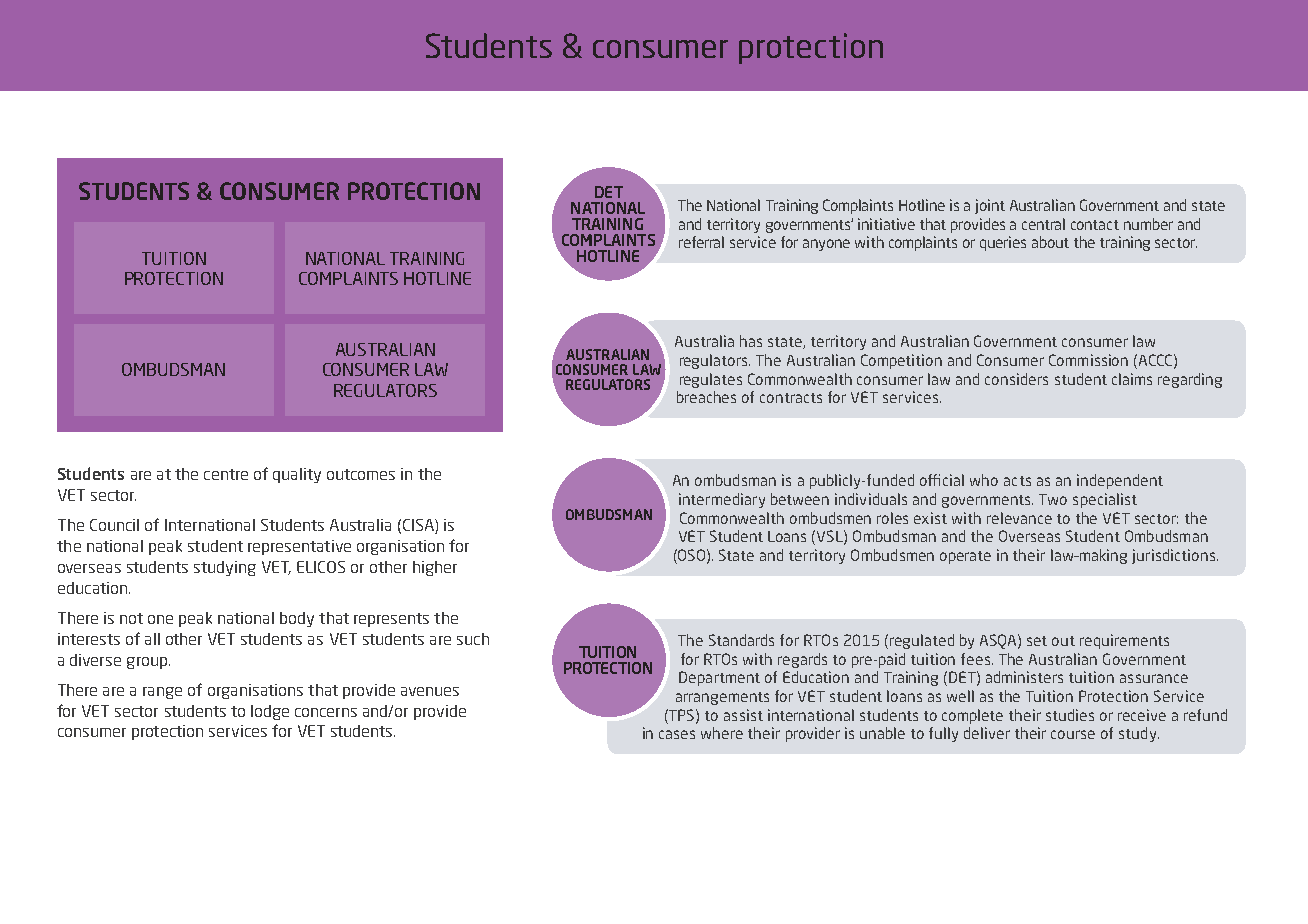  Describe the element at coordinates (1120, 481) in the page. I see `independent` at that location.
